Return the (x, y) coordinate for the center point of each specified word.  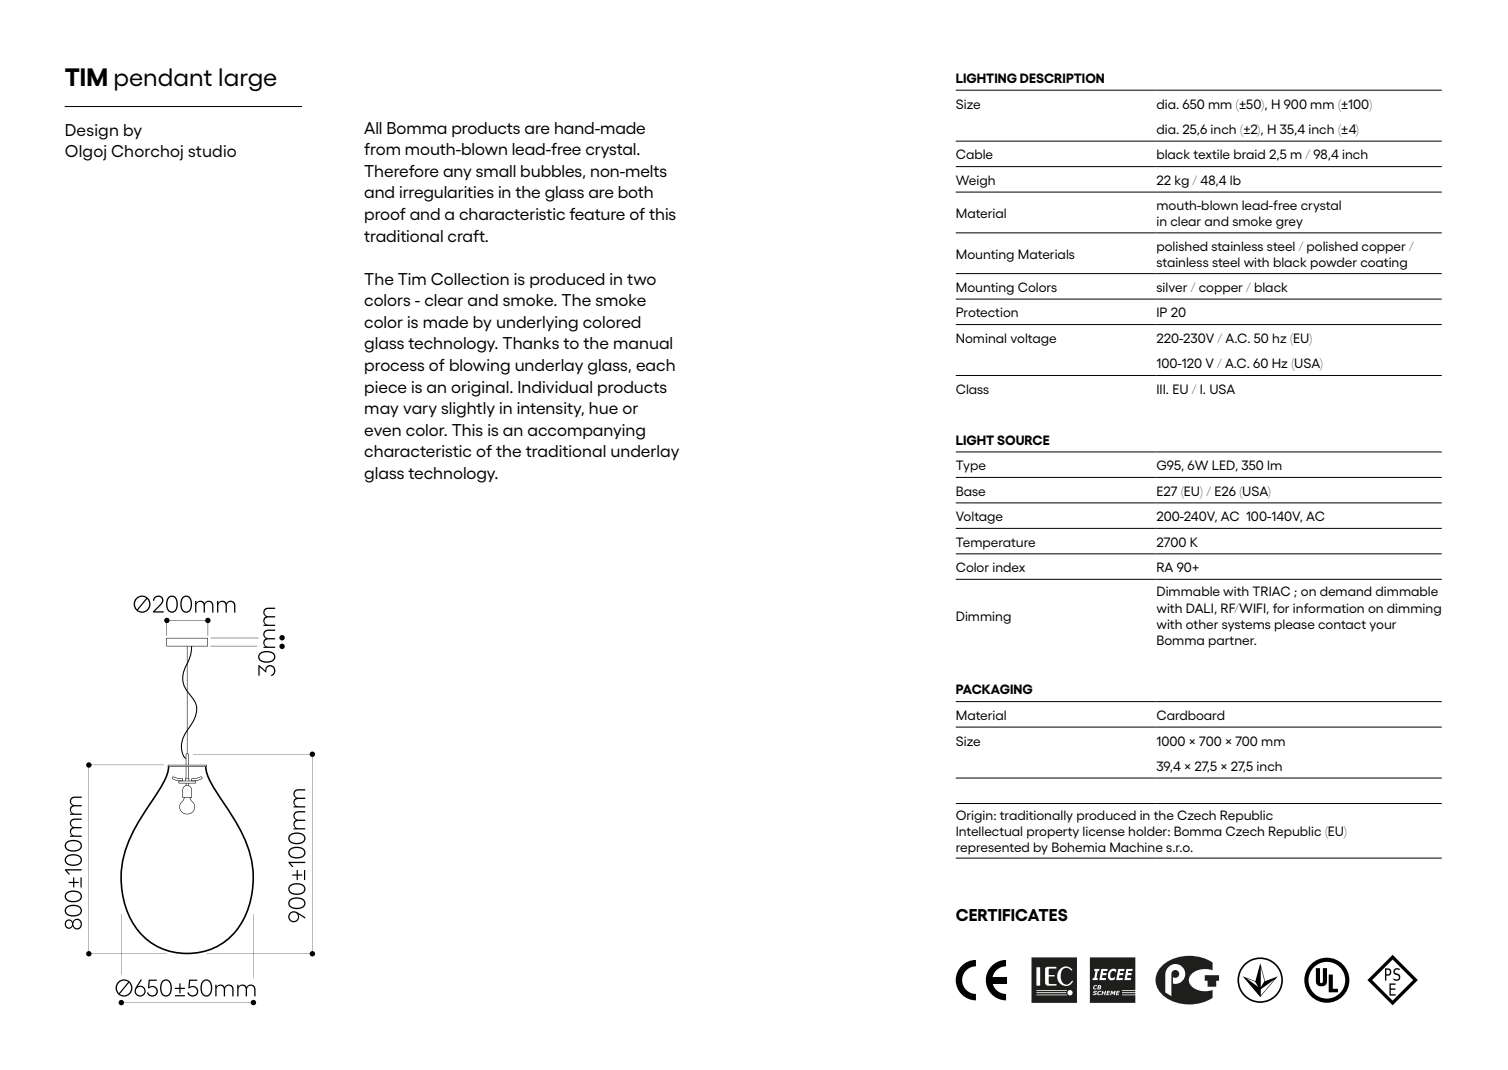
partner (1232, 642)
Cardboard (1191, 715)
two (641, 279)
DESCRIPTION (1062, 78)
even (382, 431)
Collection (470, 279)
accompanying (586, 432)
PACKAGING (994, 689)
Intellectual (989, 831)
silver (1171, 287)
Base (970, 491)
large (248, 79)
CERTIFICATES (1012, 915)
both (635, 192)
